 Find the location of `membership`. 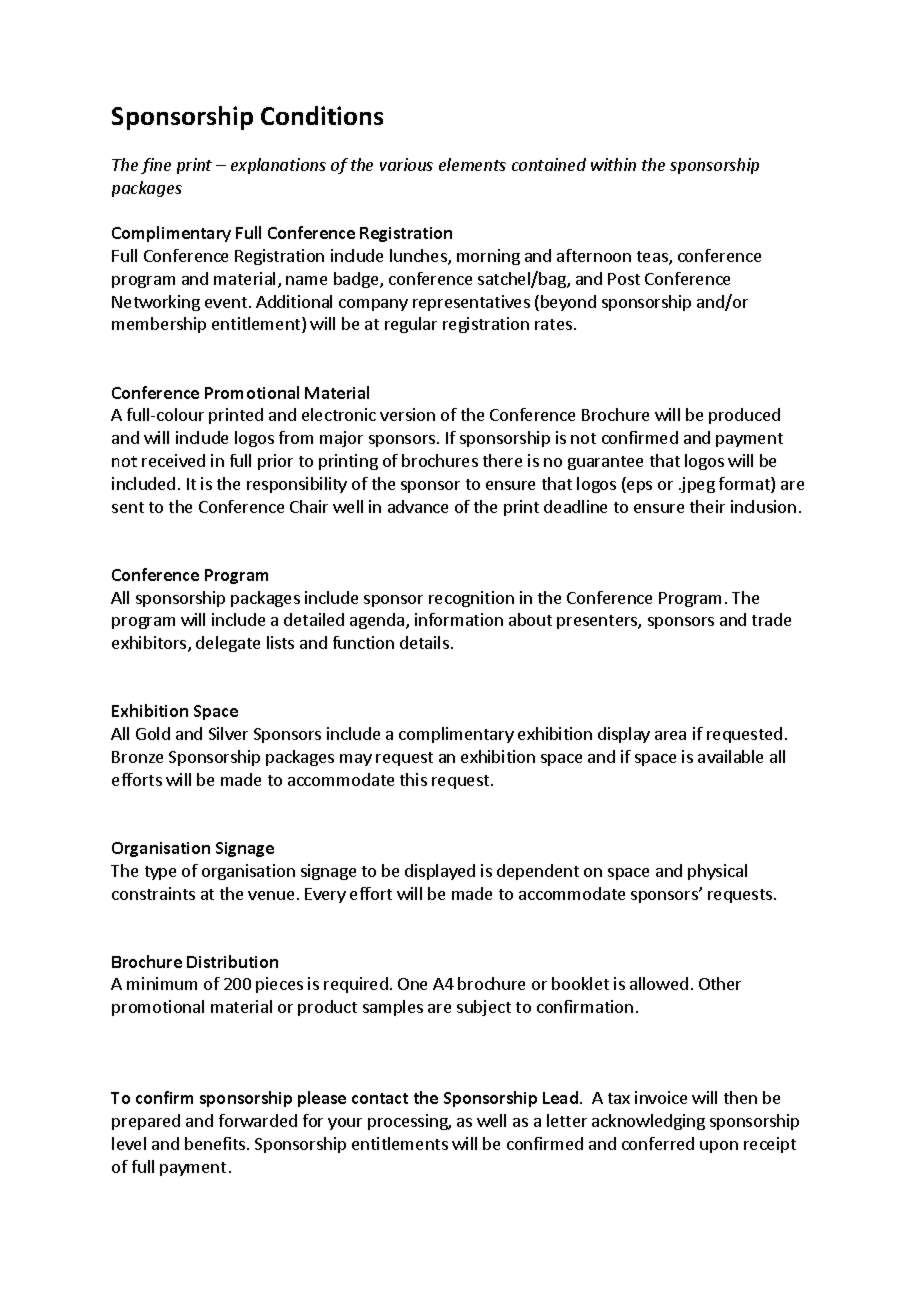

membership is located at coordinates (159, 325).
